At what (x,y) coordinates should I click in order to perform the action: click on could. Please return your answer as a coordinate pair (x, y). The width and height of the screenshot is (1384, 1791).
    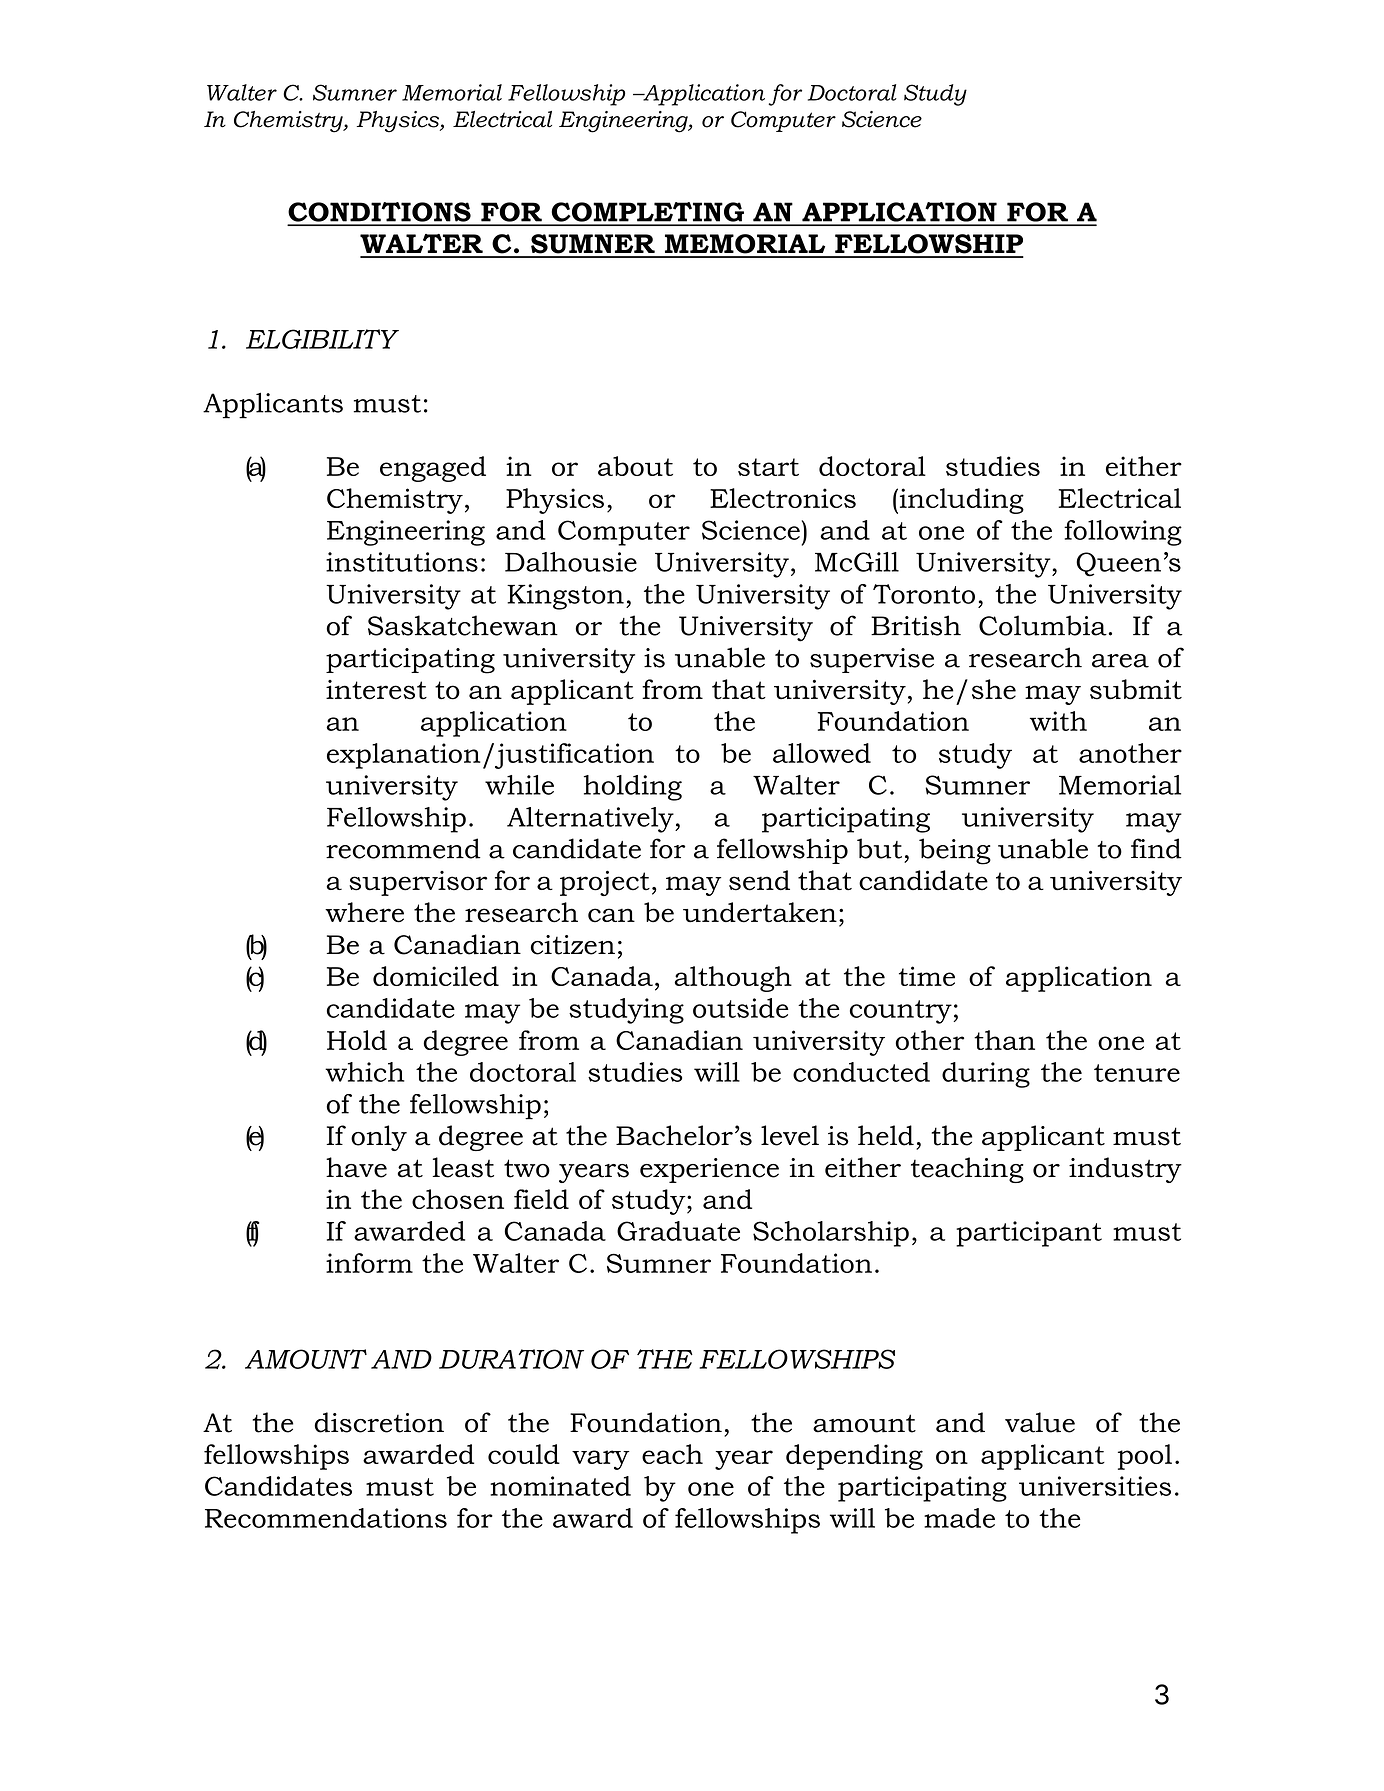
    Looking at the image, I should click on (524, 1454).
